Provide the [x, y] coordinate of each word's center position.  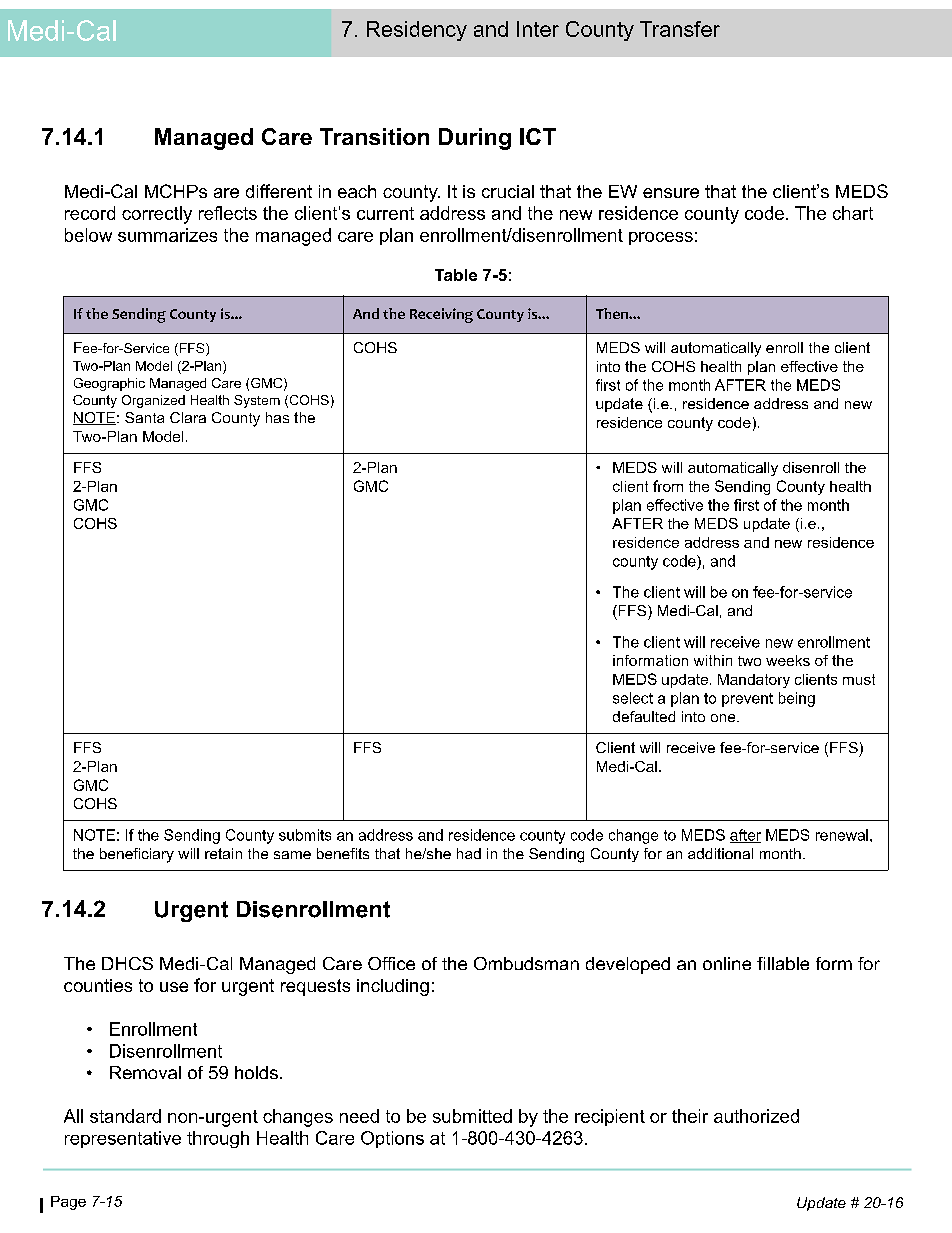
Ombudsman [526, 963]
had [469, 853]
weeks [788, 660]
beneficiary [137, 855]
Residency [417, 31]
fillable [783, 963]
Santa [144, 417]
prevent [747, 700]
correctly [157, 215]
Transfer [680, 29]
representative [123, 1139]
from [668, 486]
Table [456, 275]
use [174, 987]
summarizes [167, 235]
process [661, 238]
